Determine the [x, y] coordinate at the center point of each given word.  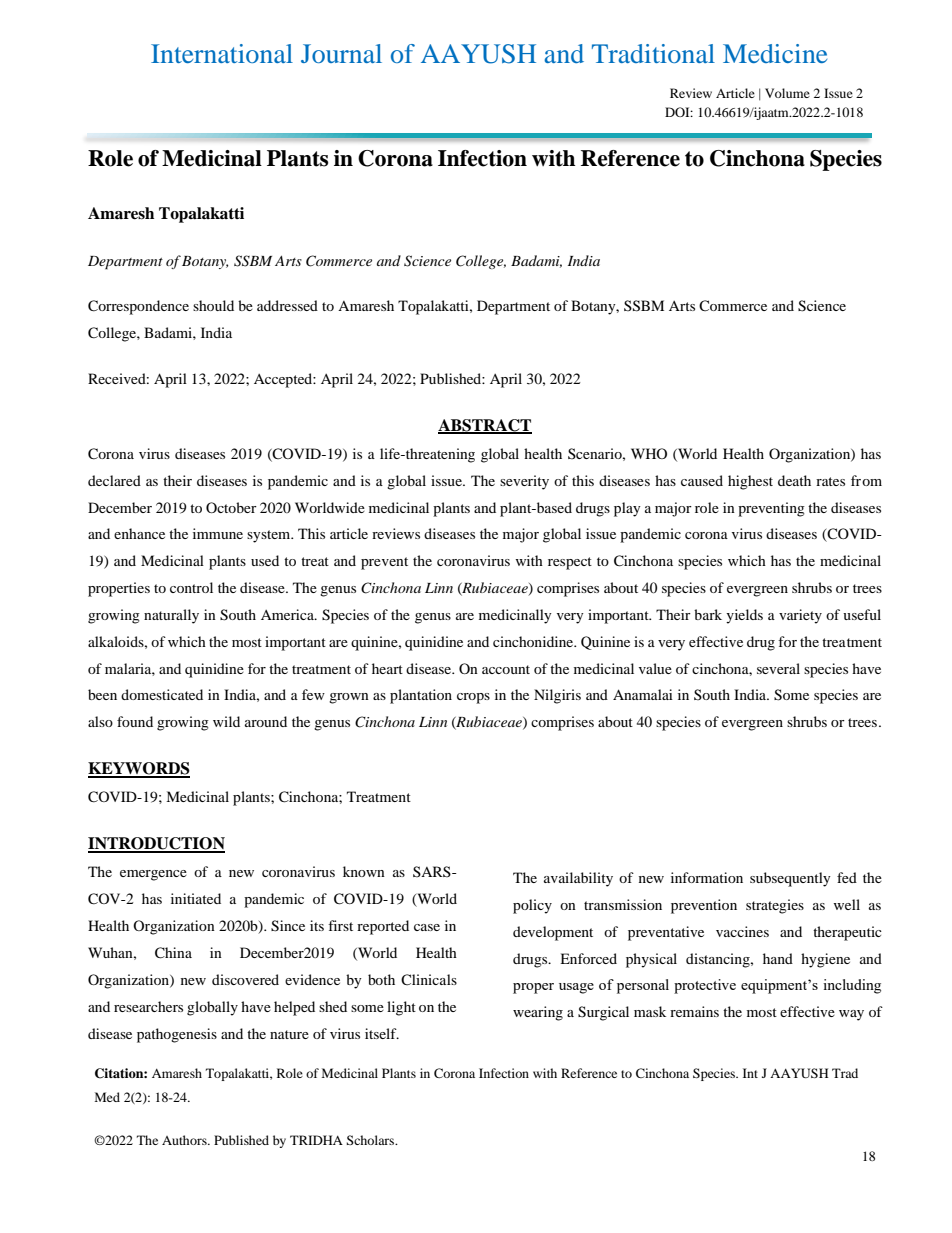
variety [800, 616]
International [222, 53]
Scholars [371, 1140]
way [851, 1015]
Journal [341, 53]
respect [570, 563]
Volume [787, 93]
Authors [185, 1140]
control [191, 587]
